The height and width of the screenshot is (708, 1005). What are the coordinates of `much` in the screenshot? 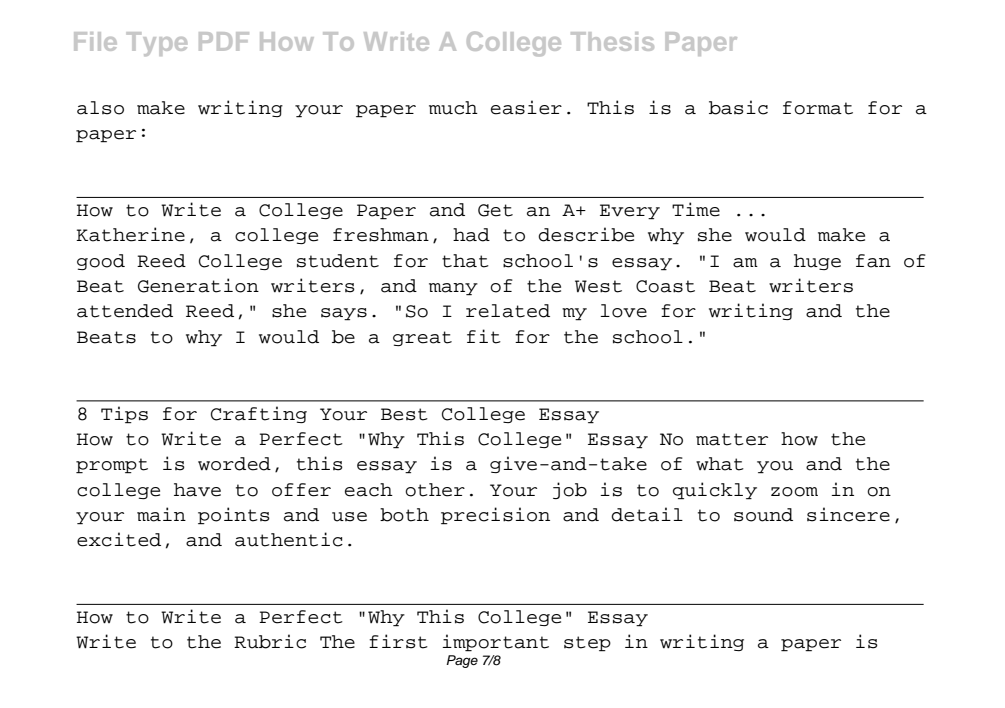 It's located at (453, 108).
